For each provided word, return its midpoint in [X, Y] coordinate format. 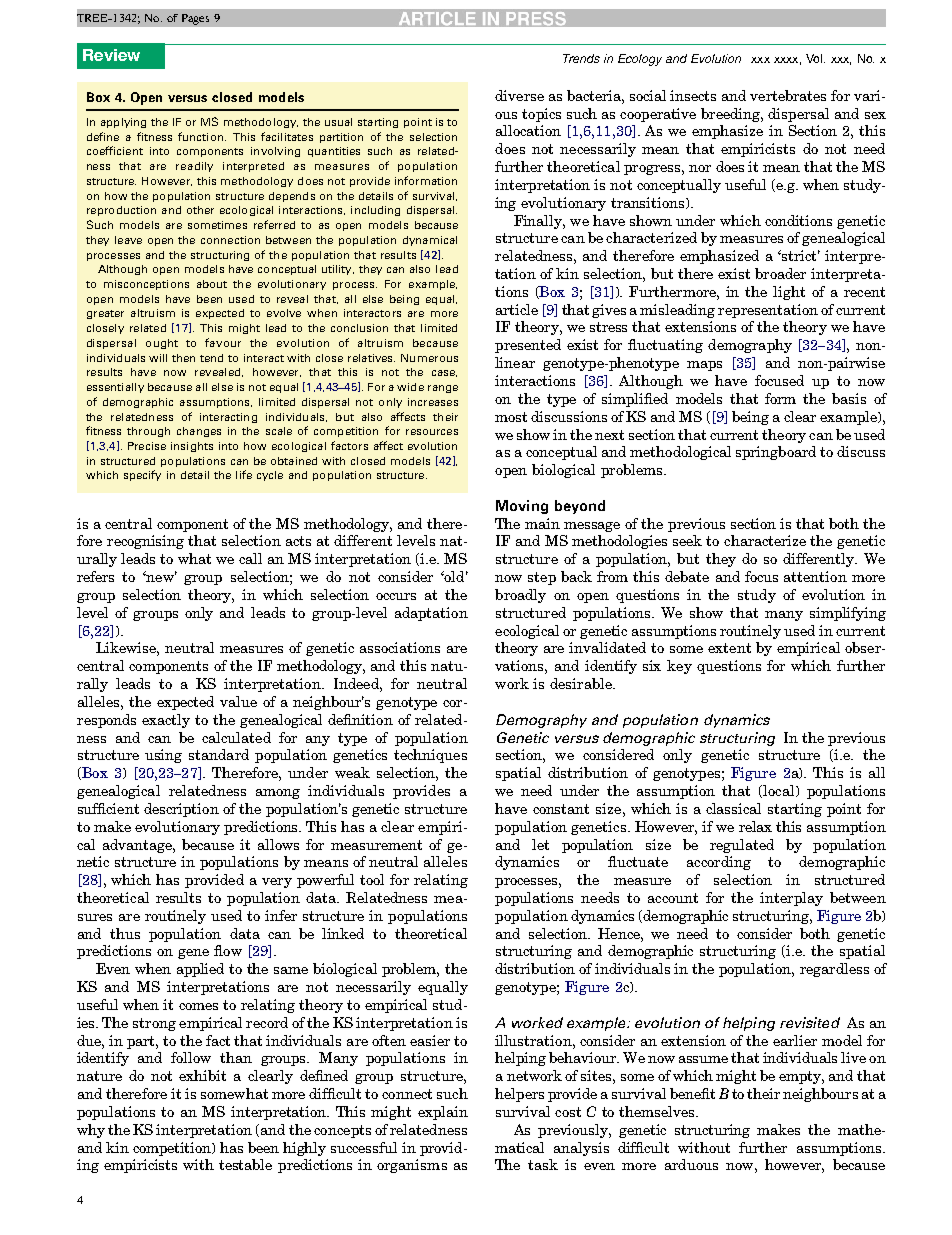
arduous [691, 1164]
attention [815, 576]
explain [443, 1113]
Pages [195, 19]
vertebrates [788, 95]
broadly [520, 596]
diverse [519, 95]
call [250, 558]
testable [245, 1164]
